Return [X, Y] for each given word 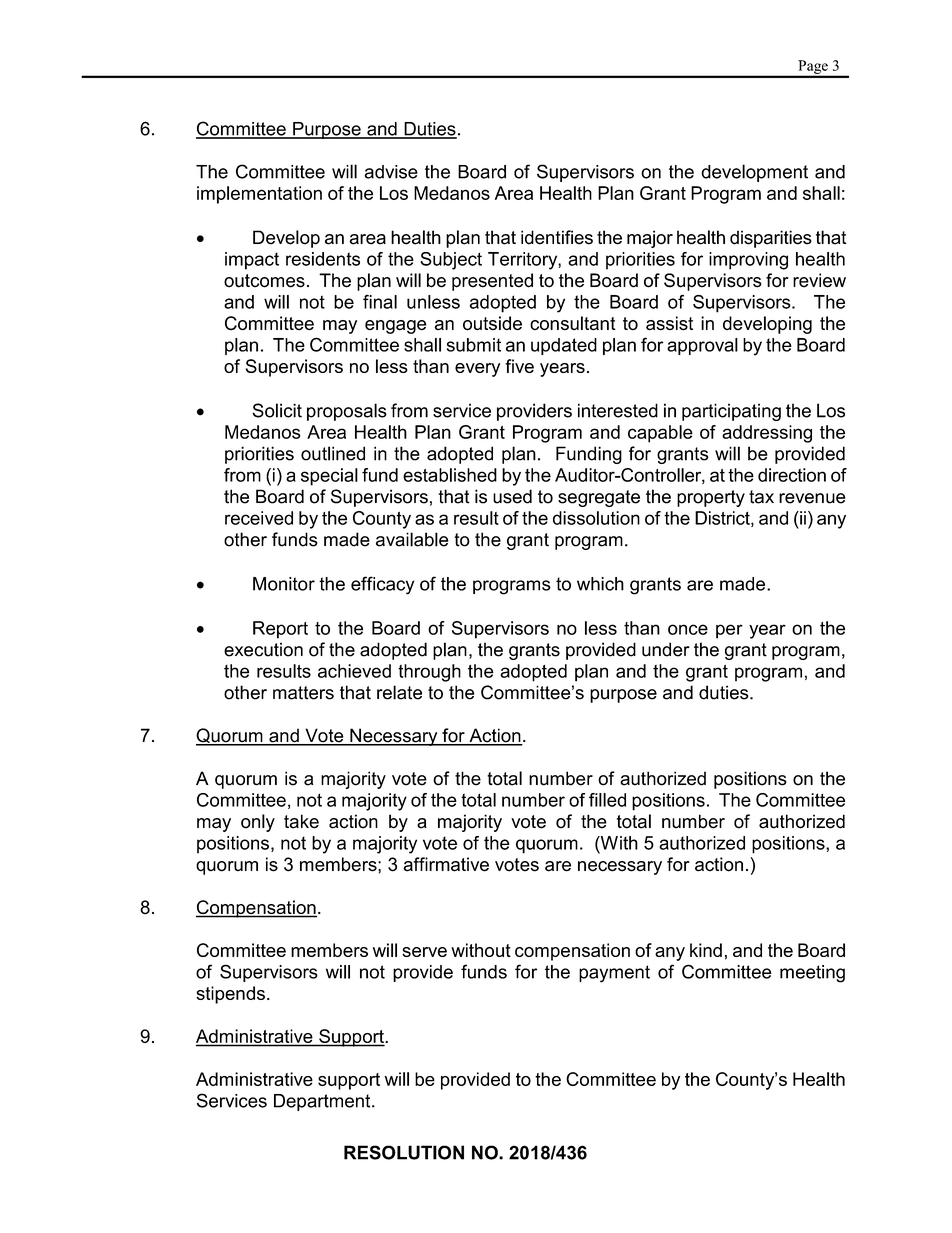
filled [607, 800]
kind [706, 950]
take [301, 821]
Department [323, 1102]
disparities [771, 239]
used [512, 496]
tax [761, 497]
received [259, 518]
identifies [557, 237]
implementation [259, 195]
